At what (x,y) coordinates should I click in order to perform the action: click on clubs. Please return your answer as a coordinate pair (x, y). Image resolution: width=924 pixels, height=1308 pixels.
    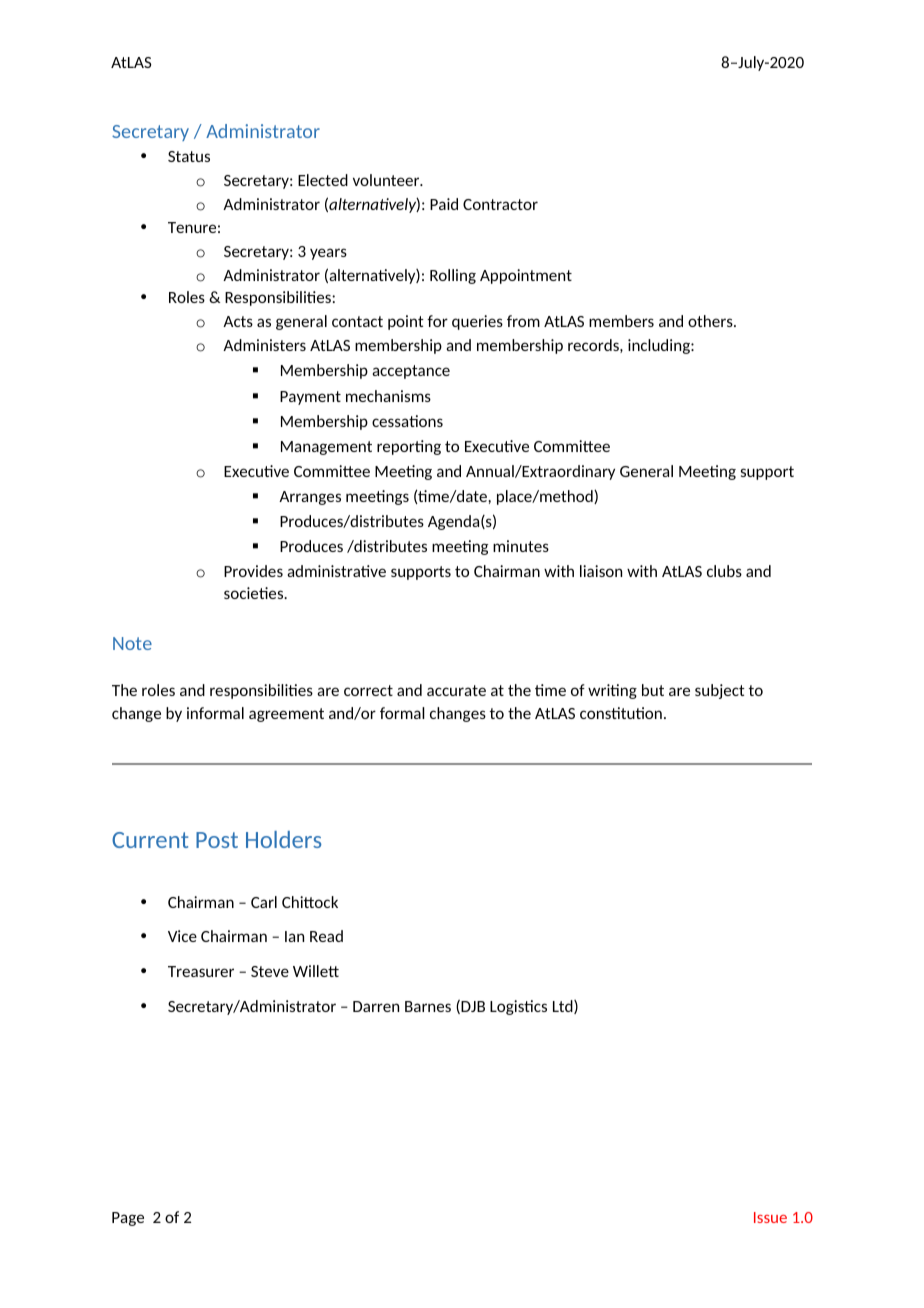
    Looking at the image, I should click on (724, 571).
